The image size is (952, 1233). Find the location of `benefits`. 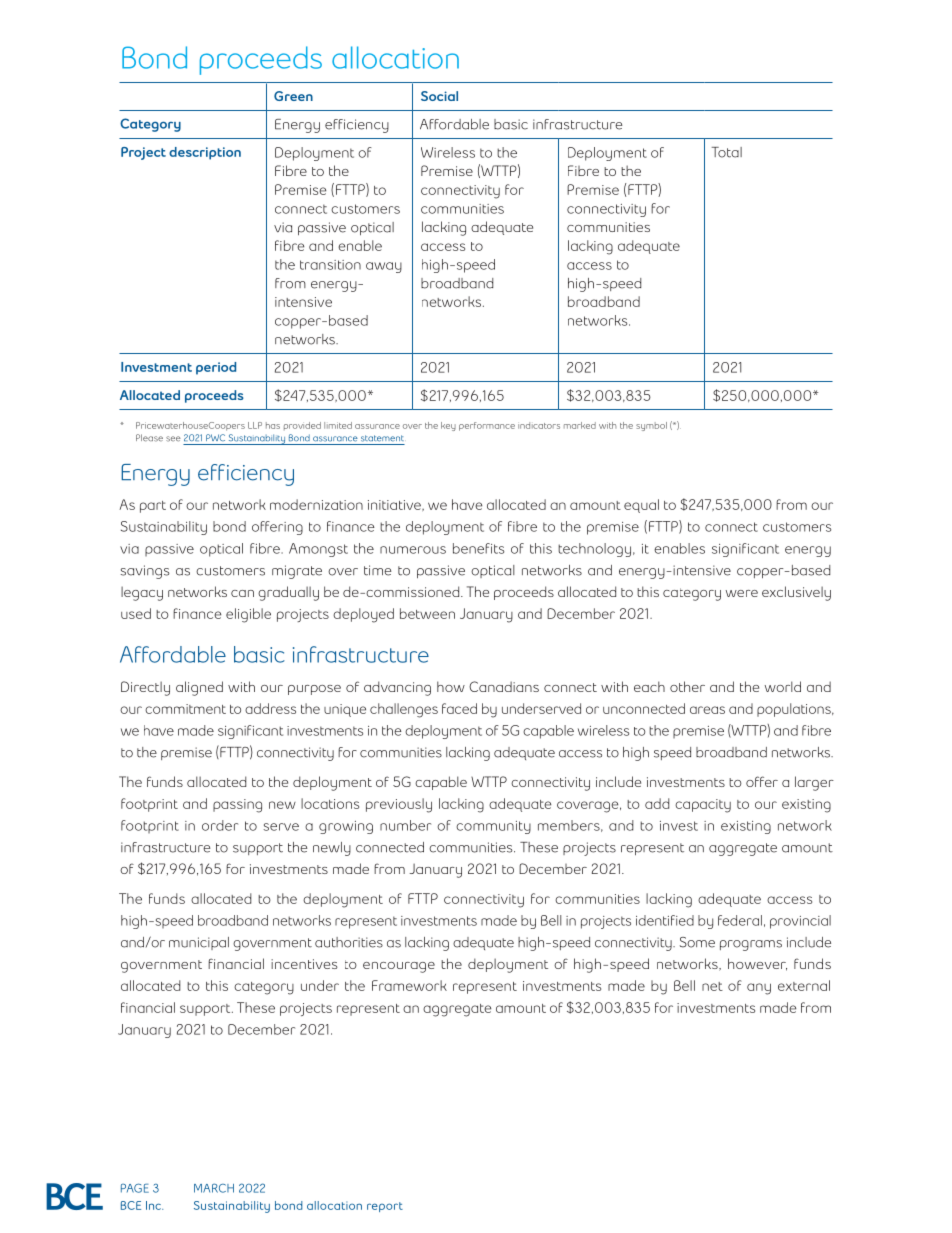

benefits is located at coordinates (478, 548).
